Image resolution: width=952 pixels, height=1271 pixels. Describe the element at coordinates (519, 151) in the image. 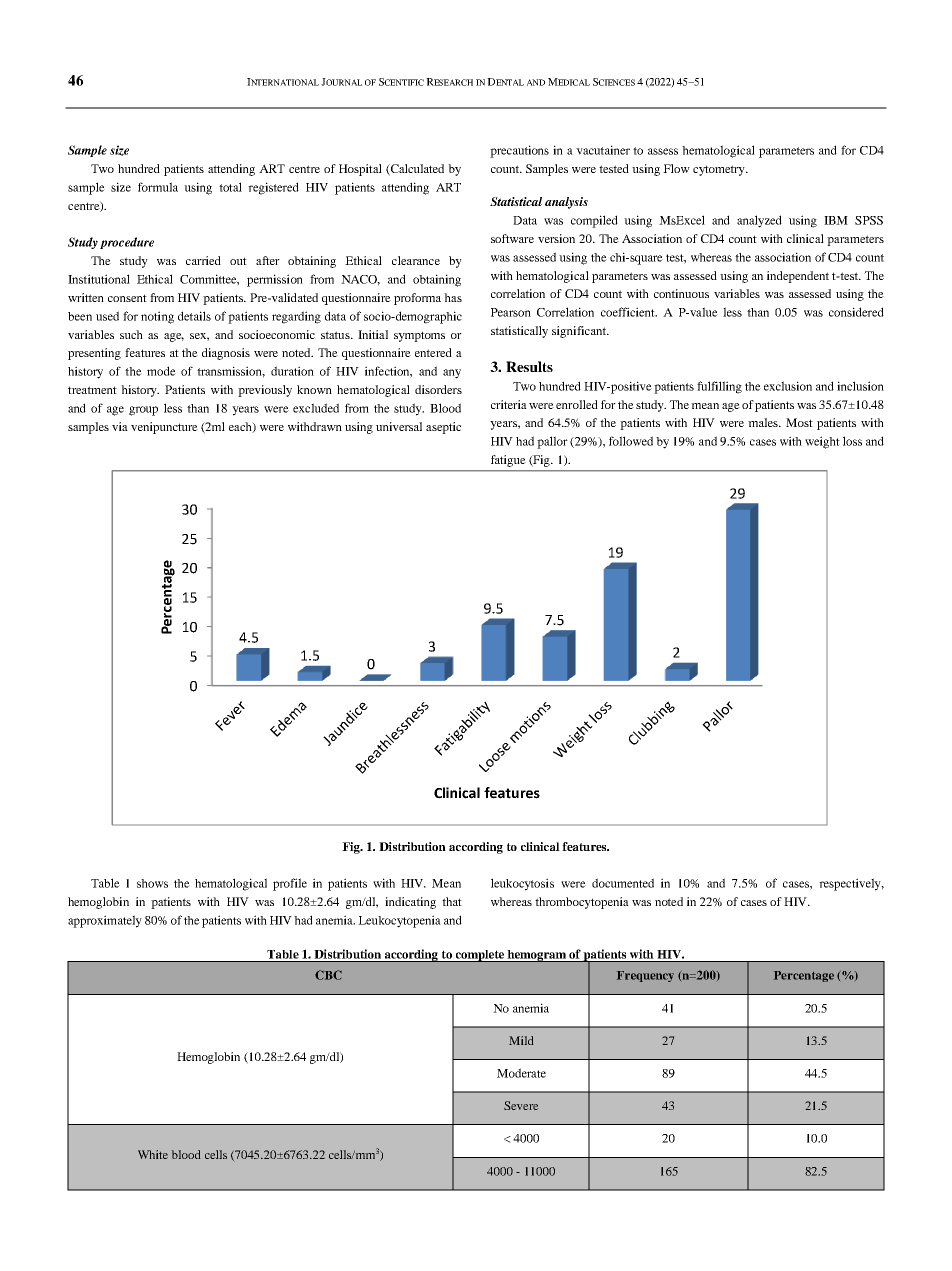

I see `precautions` at that location.
